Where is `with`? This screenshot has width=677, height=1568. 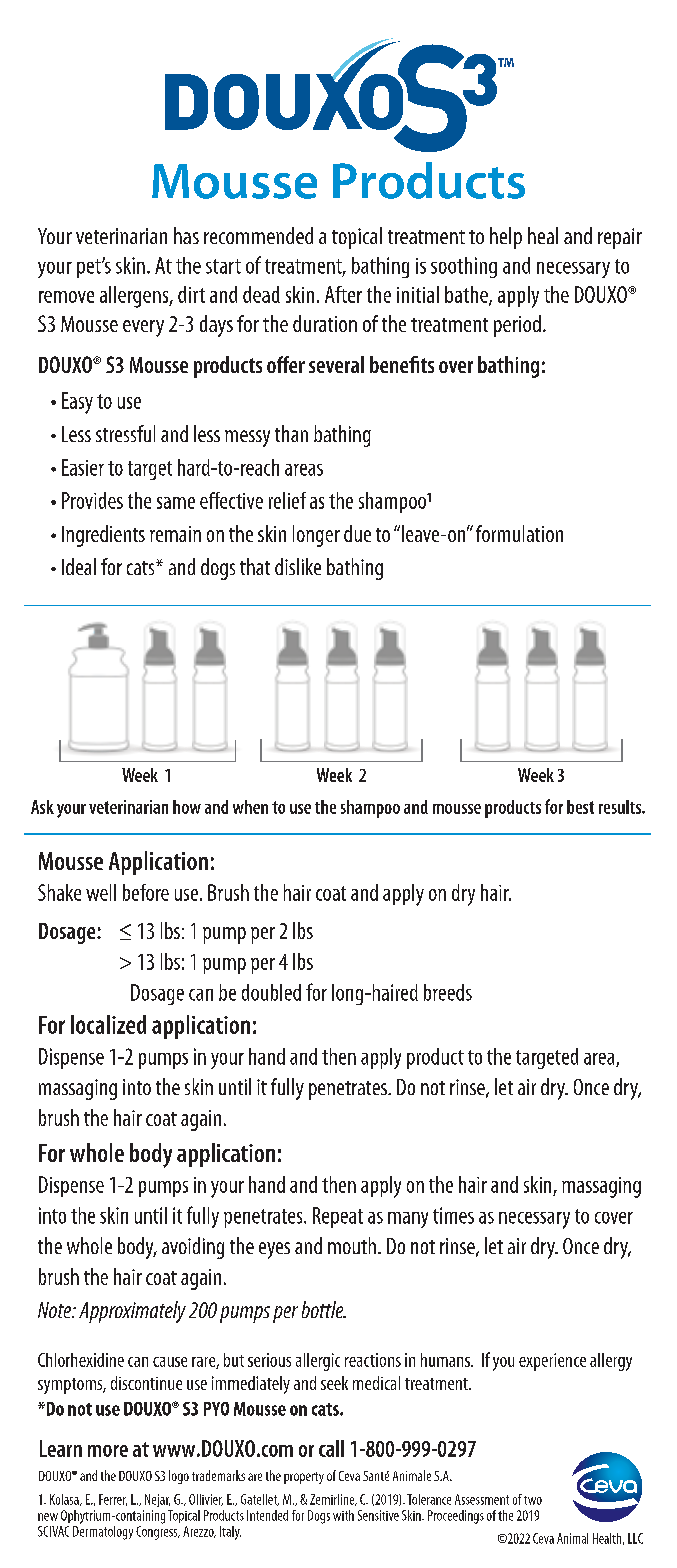
with is located at coordinates (343, 1515).
